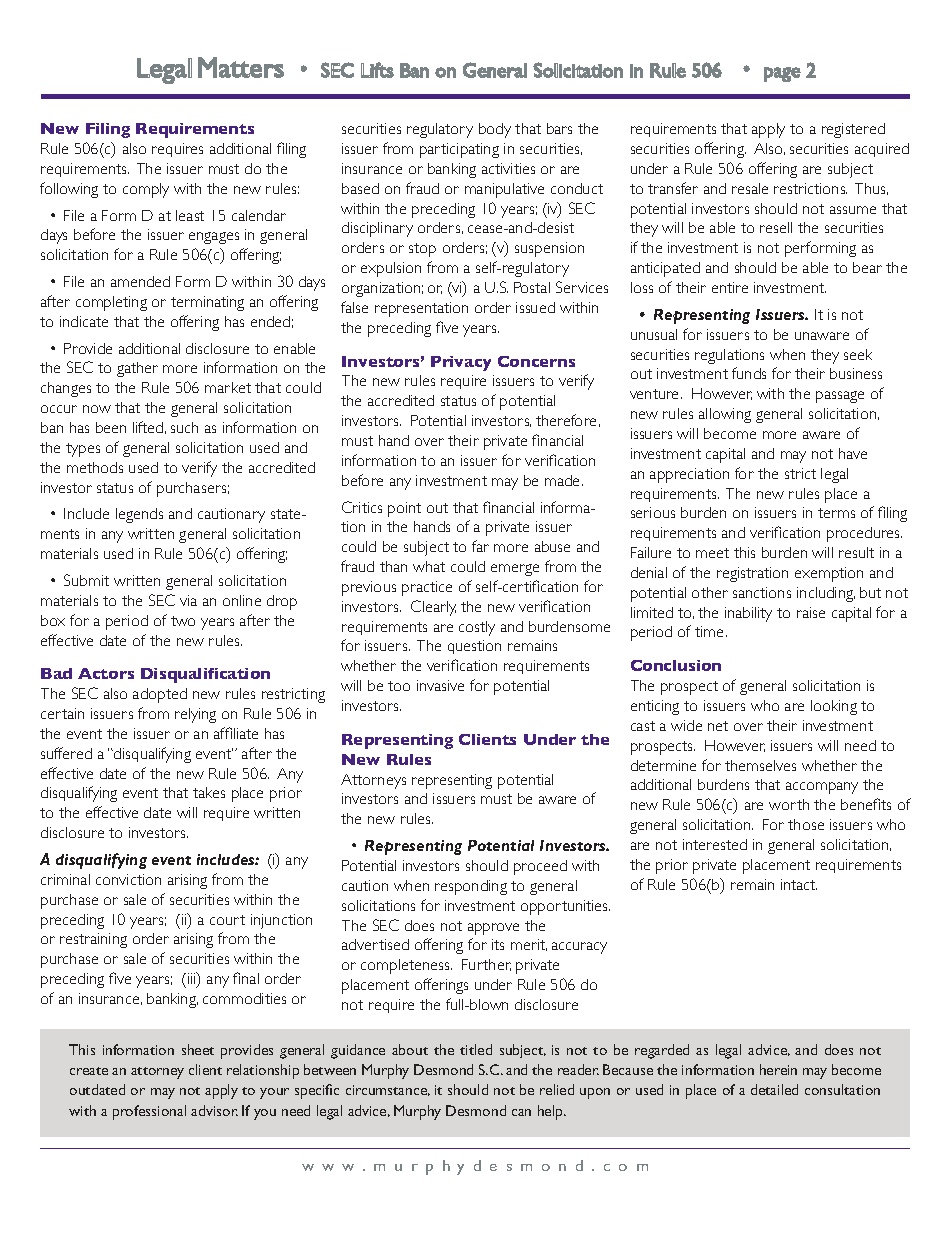  Describe the element at coordinates (241, 67) in the page. I see `Matters` at that location.
